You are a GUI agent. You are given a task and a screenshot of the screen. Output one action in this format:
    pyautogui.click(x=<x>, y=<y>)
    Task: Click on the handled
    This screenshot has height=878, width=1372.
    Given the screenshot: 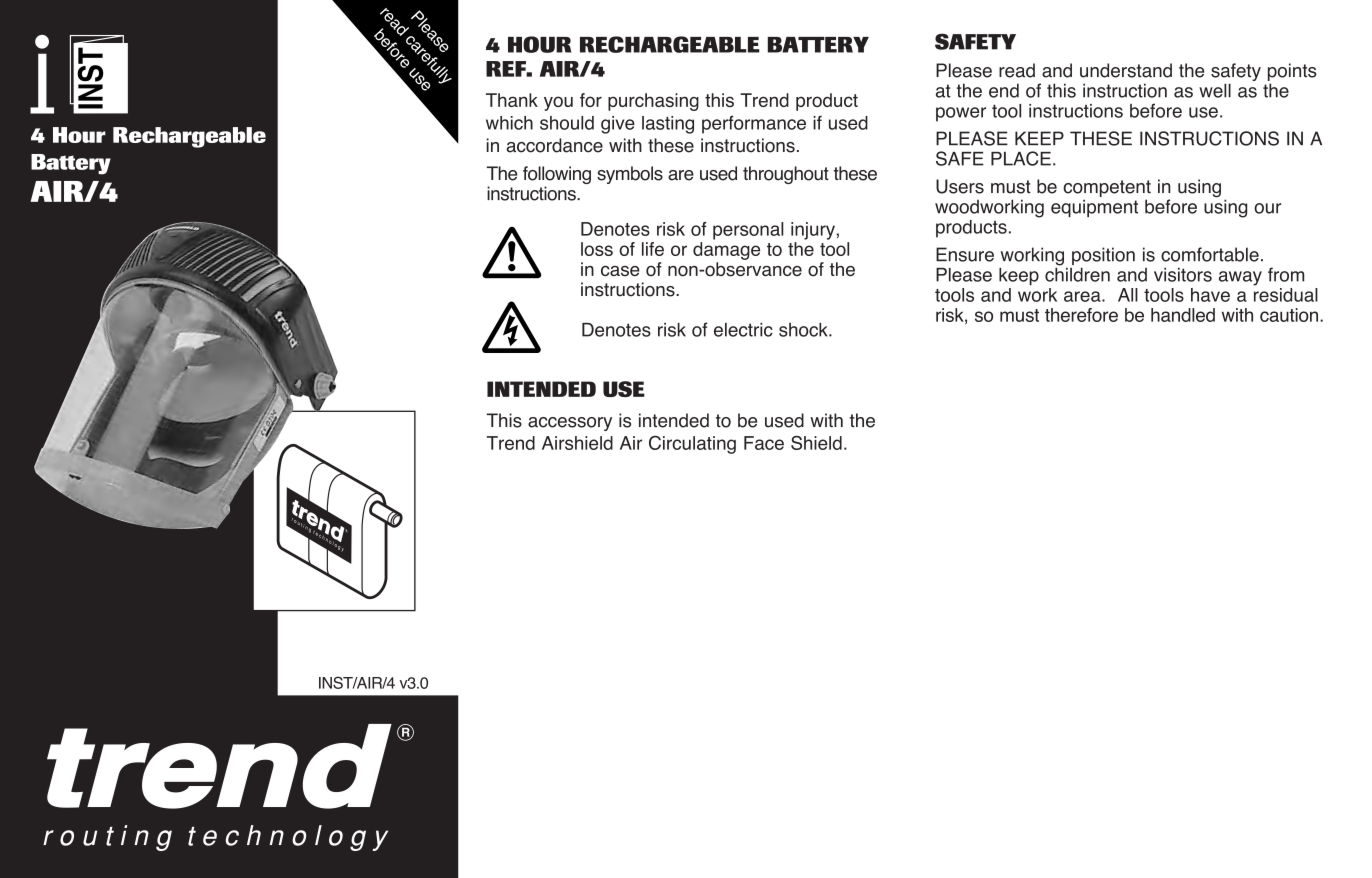 What is the action you would take?
    pyautogui.click(x=1183, y=315)
